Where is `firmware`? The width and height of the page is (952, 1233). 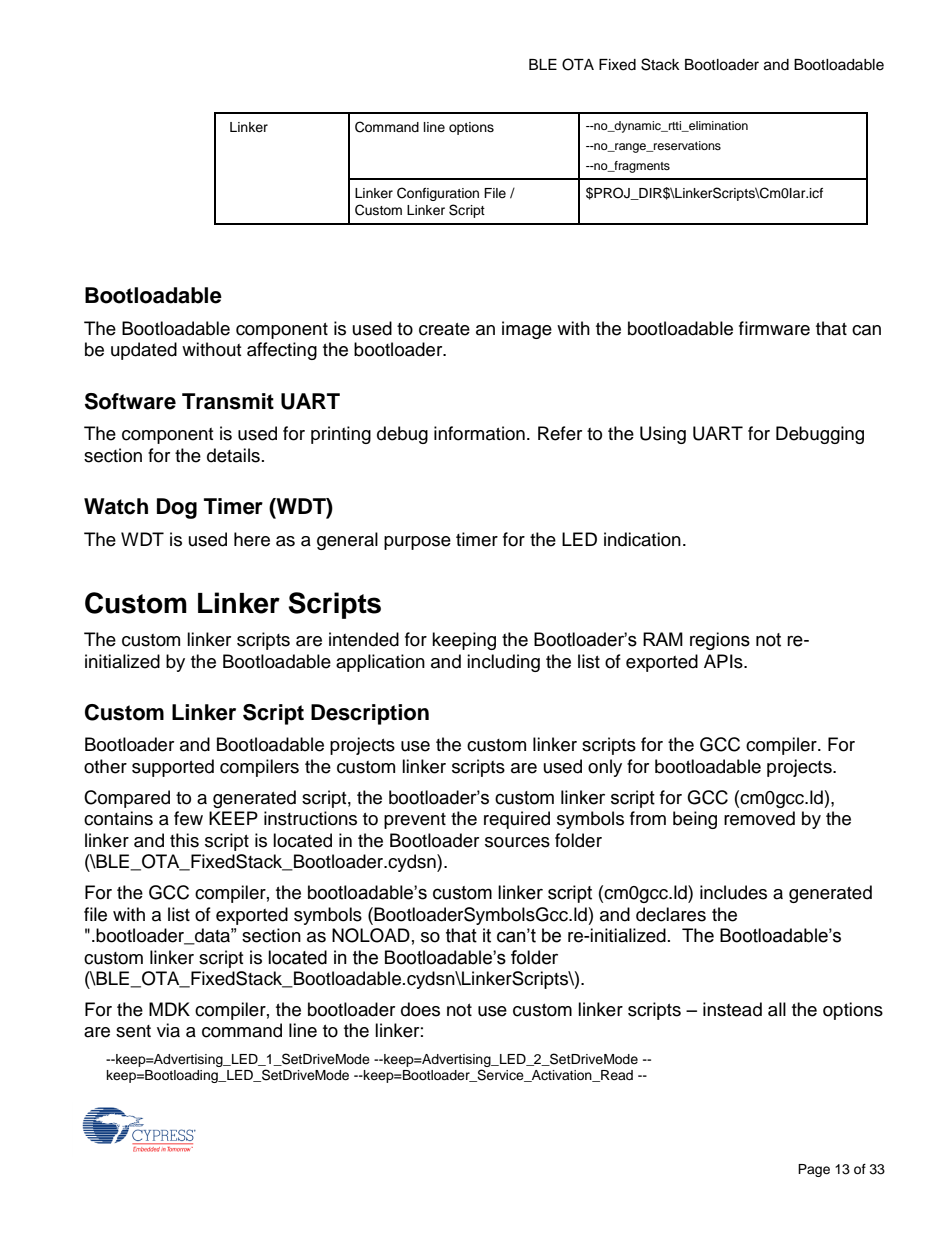
firmware is located at coordinates (774, 328).
